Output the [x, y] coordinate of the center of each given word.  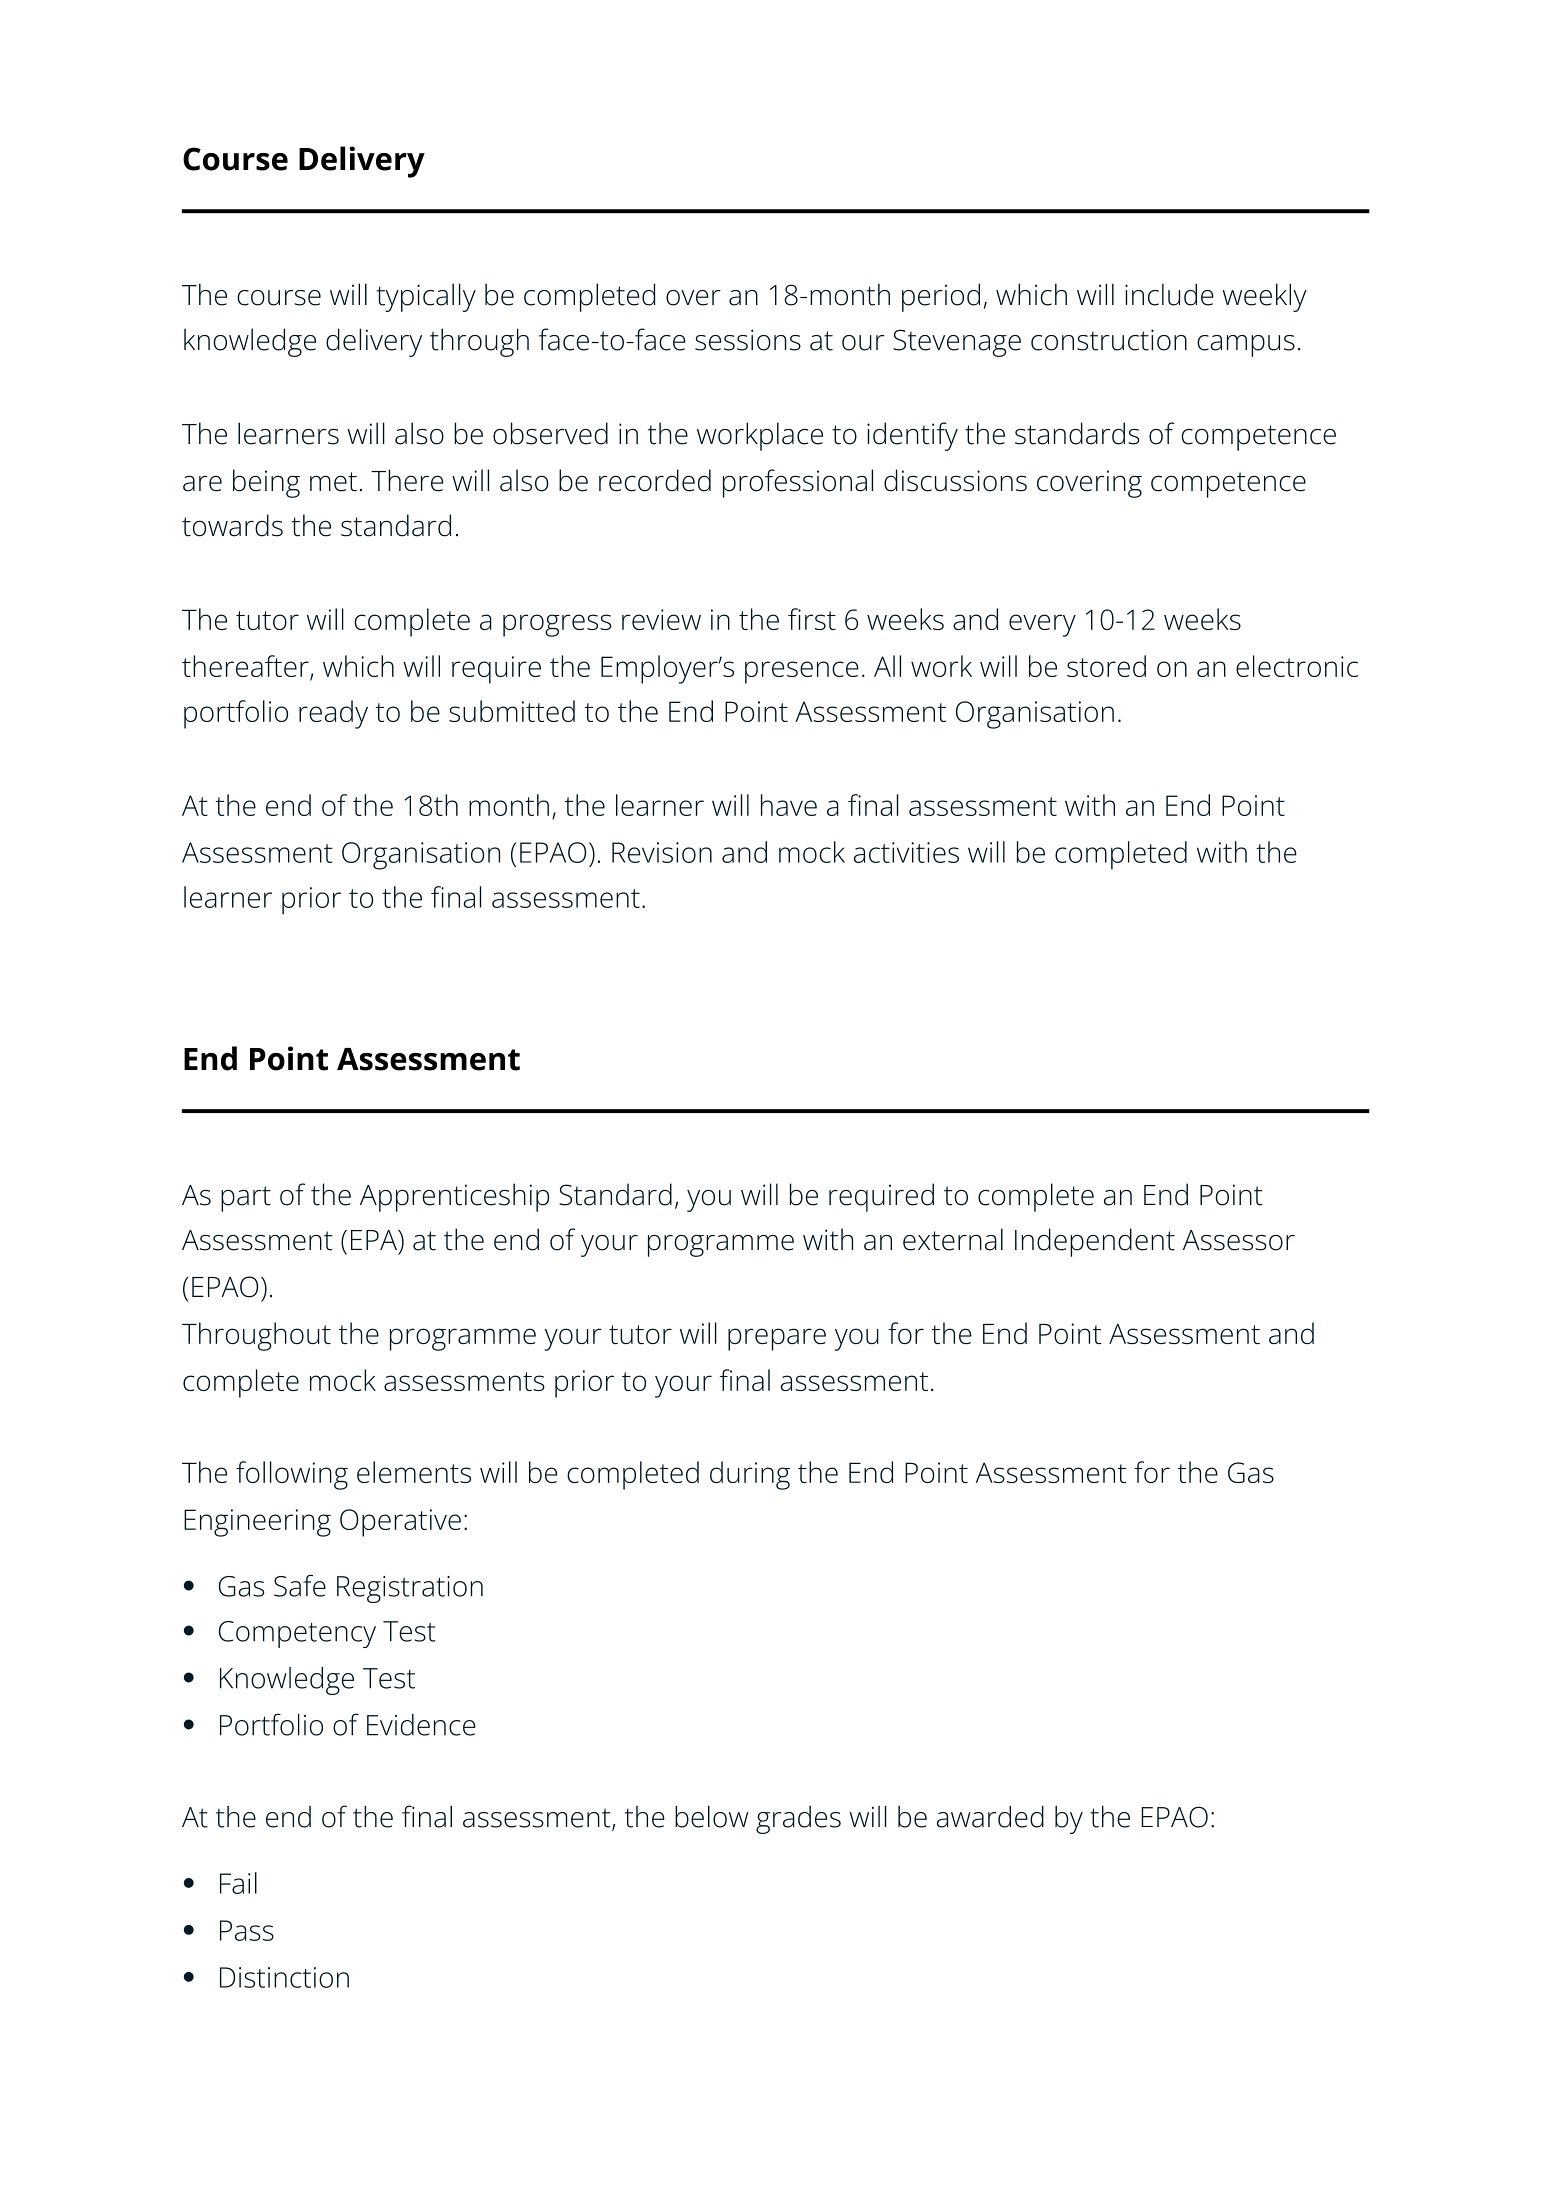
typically [426, 297]
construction [1109, 340]
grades [798, 1820]
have [789, 805]
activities [906, 852]
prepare [777, 1339]
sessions [748, 340]
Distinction [284, 1977]
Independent [1095, 1242]
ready [333, 714]
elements [414, 1472]
